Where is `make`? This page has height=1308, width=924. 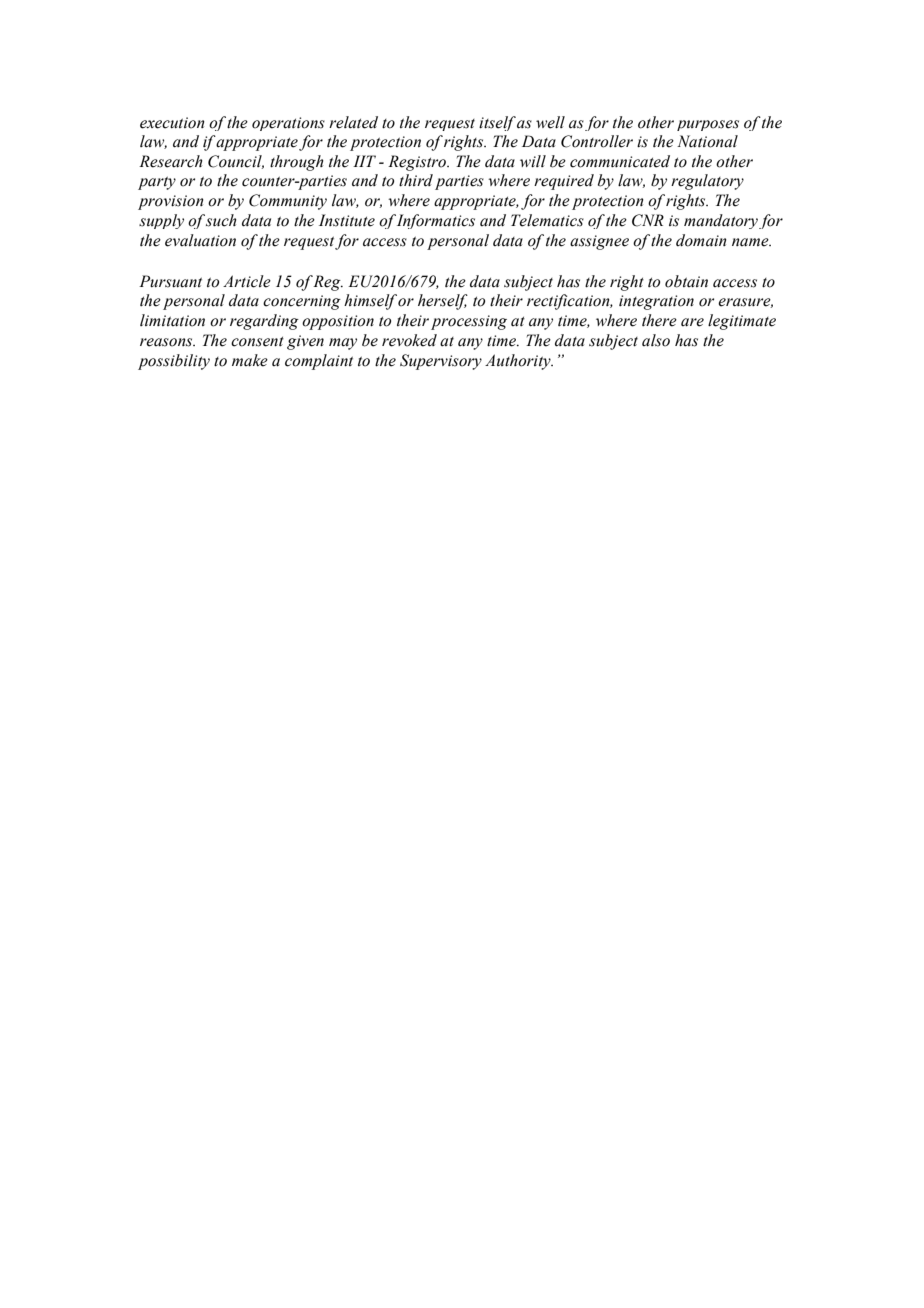
make is located at coordinates (250, 360).
